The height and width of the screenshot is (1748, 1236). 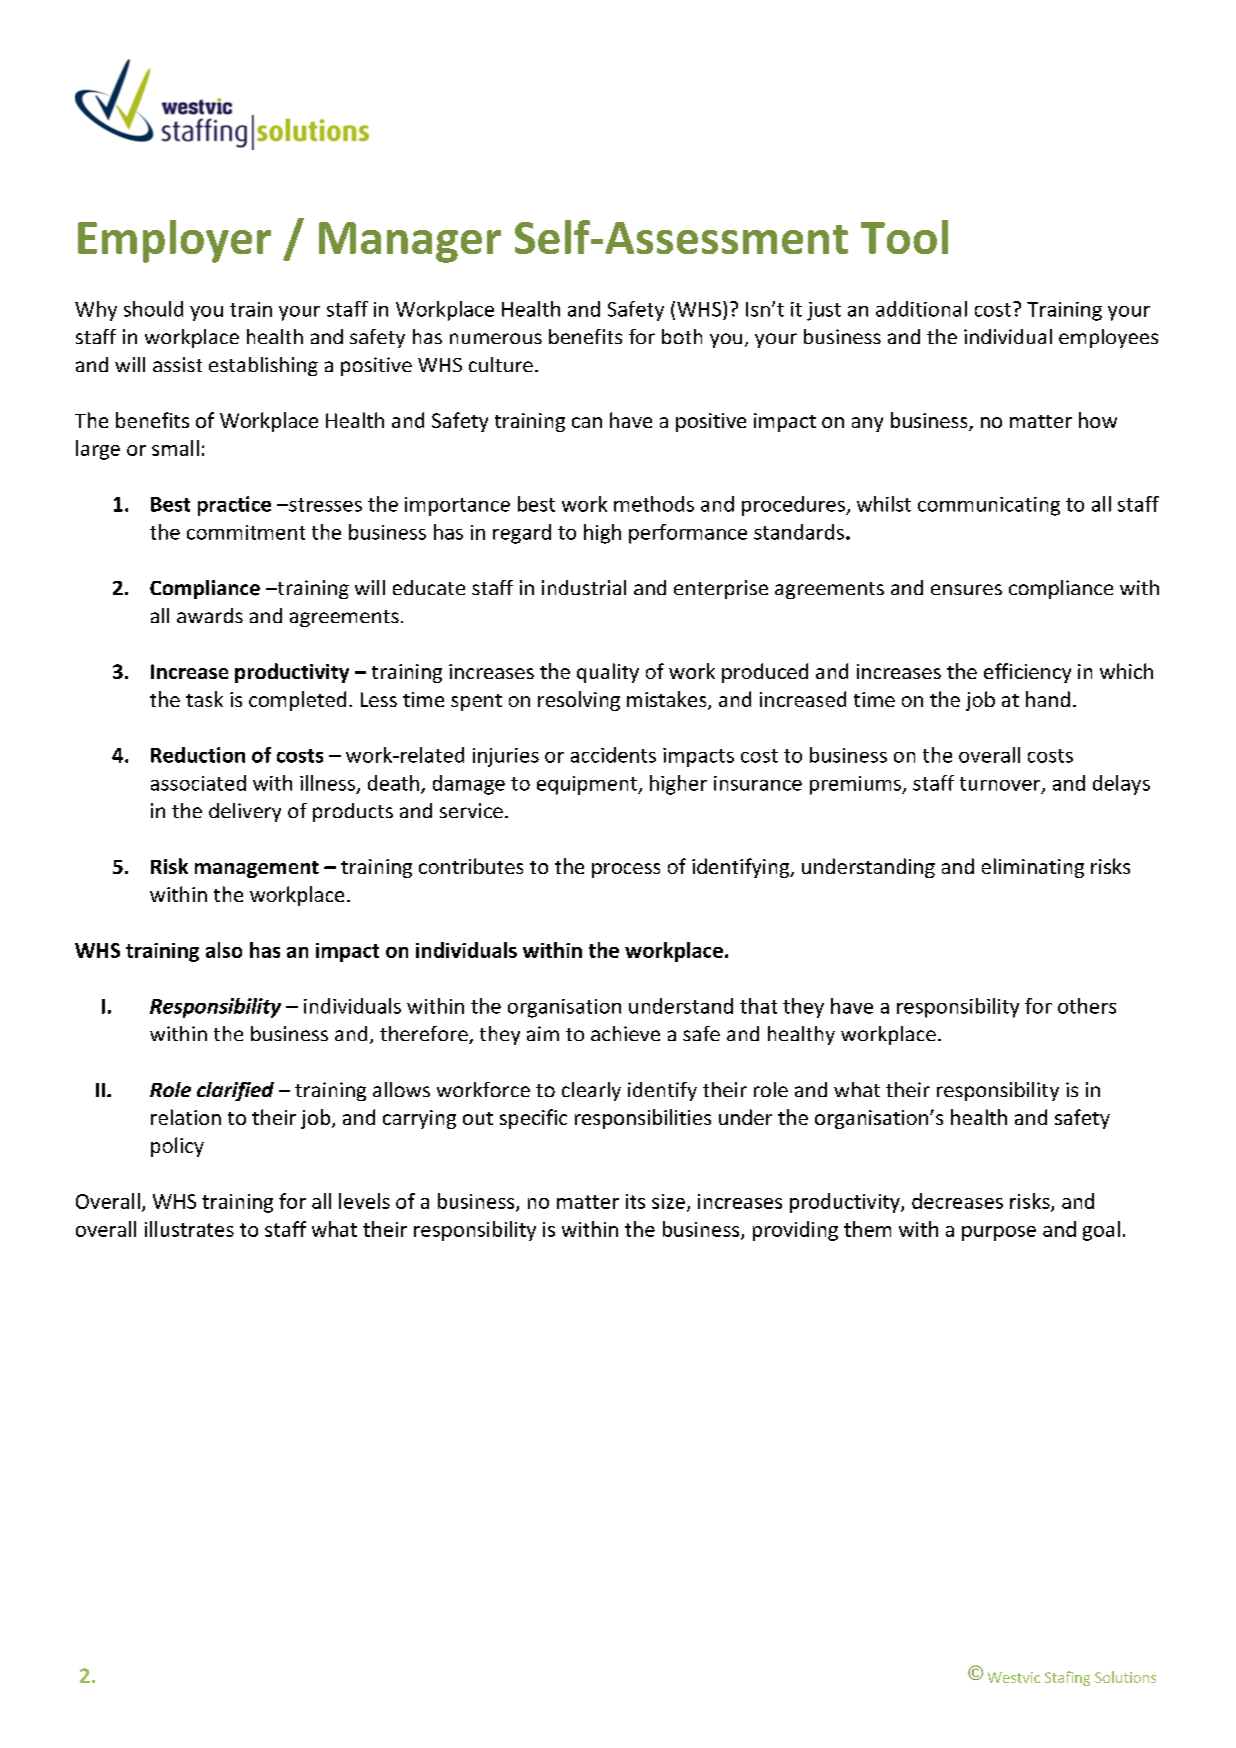 What do you see at coordinates (174, 241) in the screenshot?
I see `Employer` at bounding box center [174, 241].
